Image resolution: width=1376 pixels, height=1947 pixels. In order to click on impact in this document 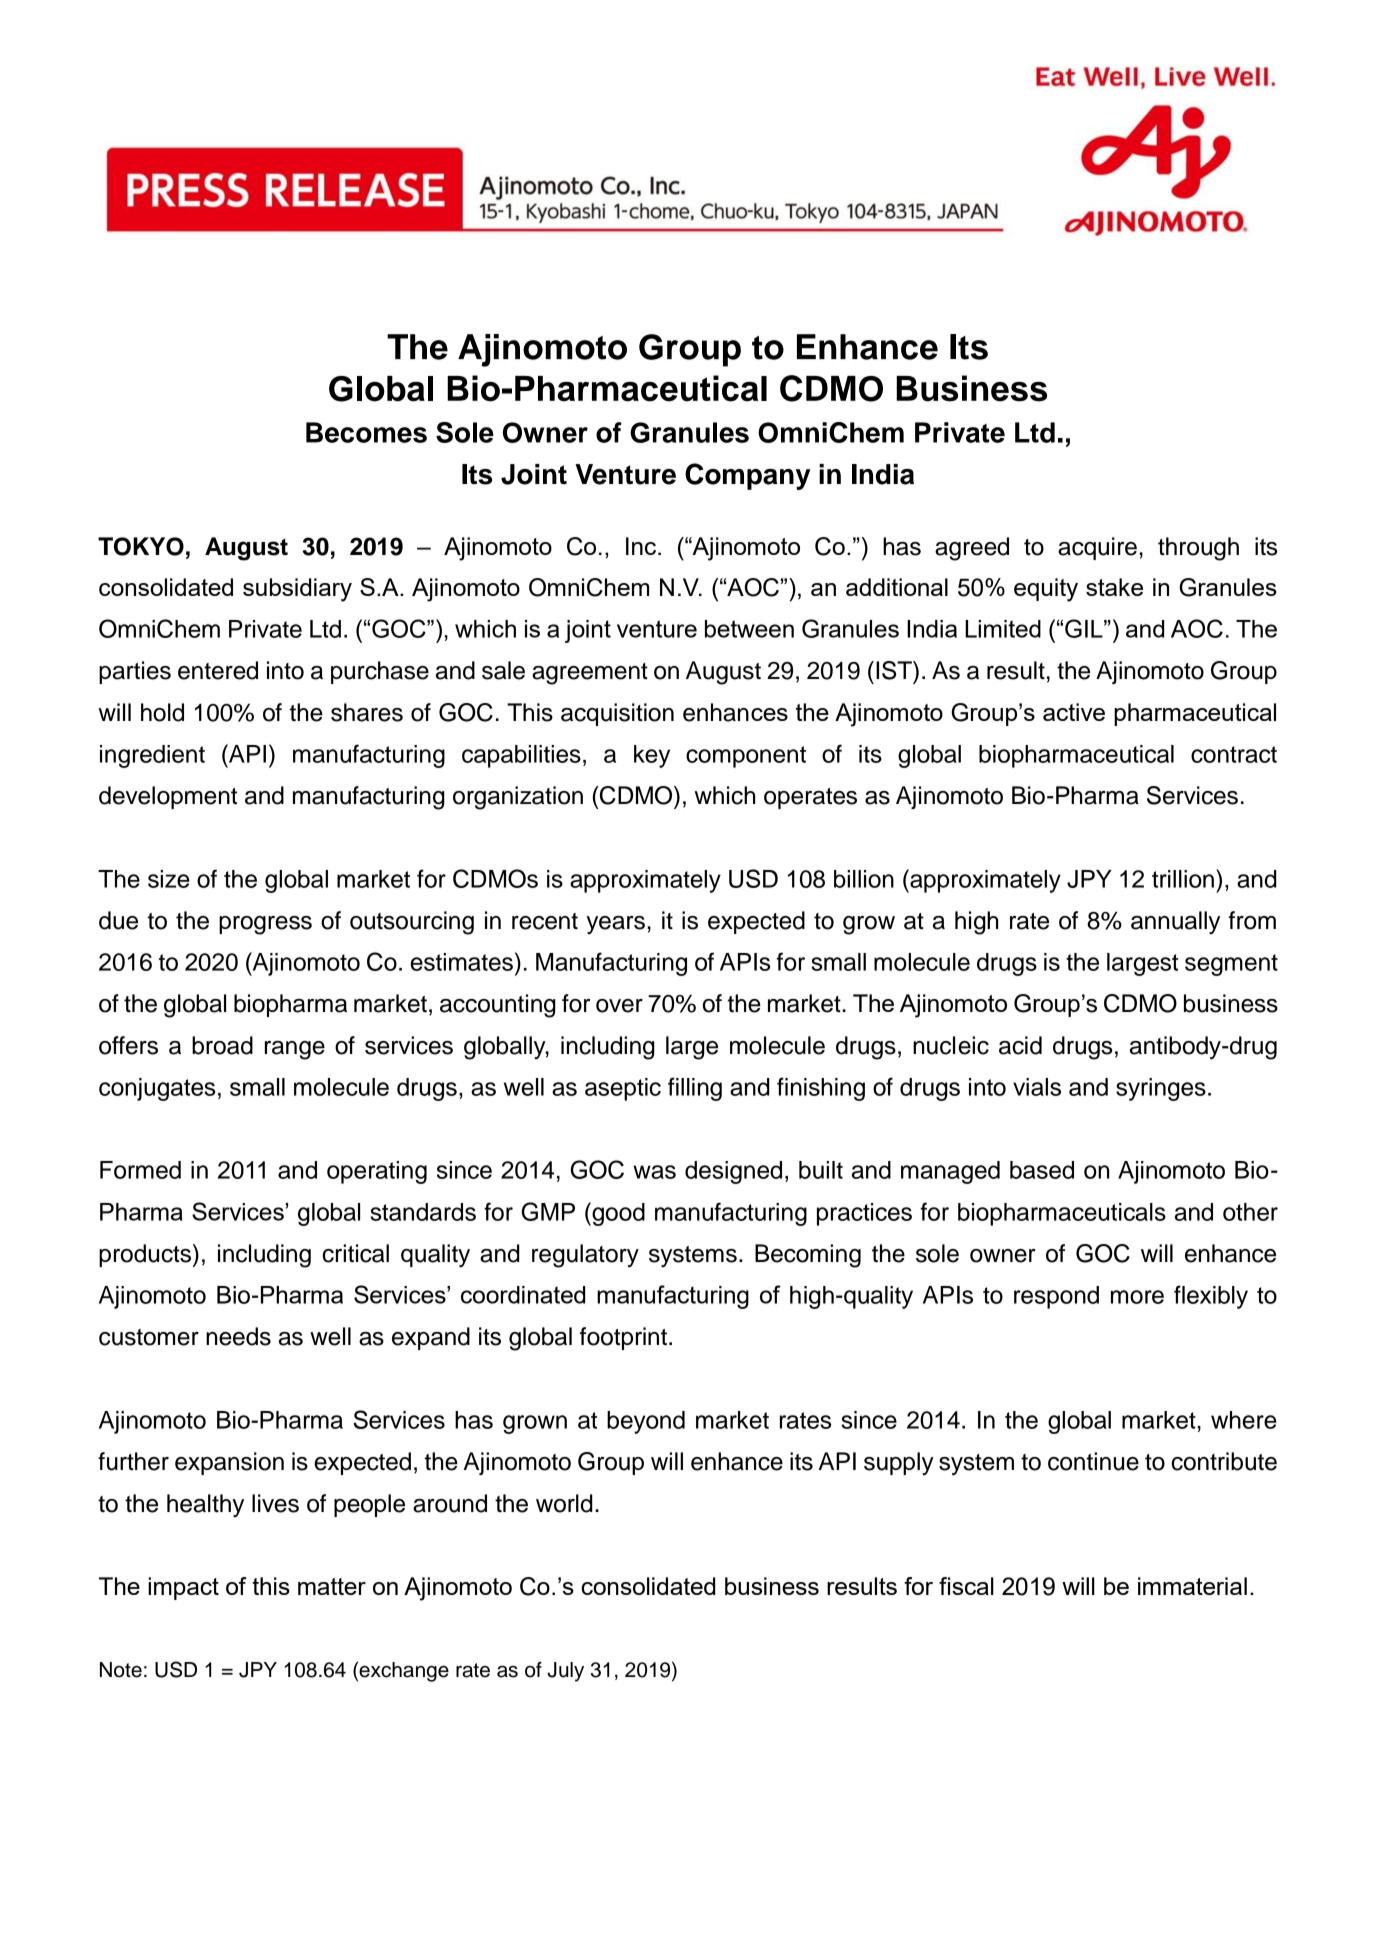, I will do `click(183, 1588)`.
